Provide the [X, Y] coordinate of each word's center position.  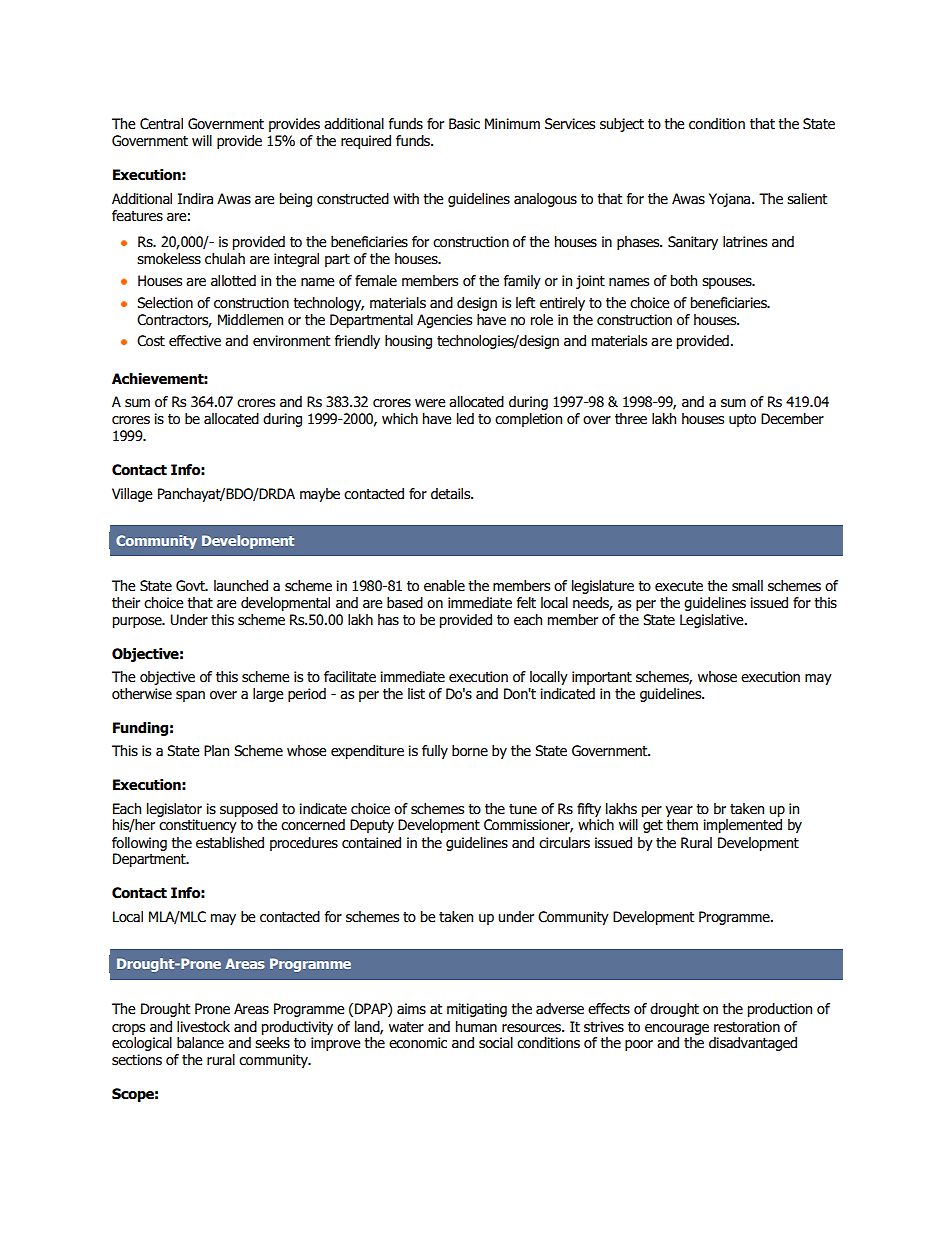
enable [444, 586]
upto [742, 420]
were [430, 403]
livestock [203, 1027]
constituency [198, 826]
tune [523, 809]
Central [161, 124]
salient [807, 199]
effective [195, 341]
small [747, 586]
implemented [742, 826]
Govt [191, 586]
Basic [464, 124]
